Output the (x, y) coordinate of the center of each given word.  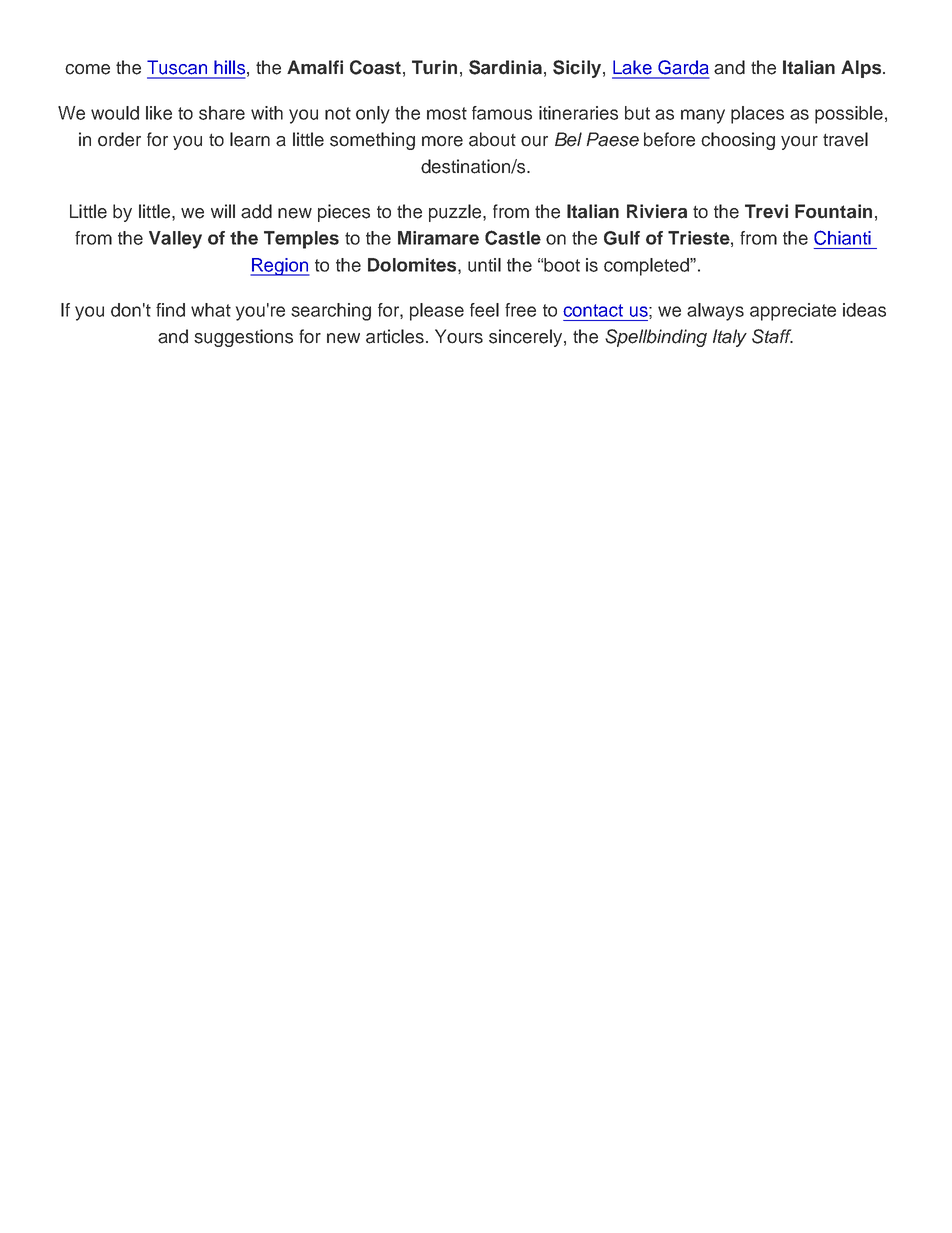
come (87, 69)
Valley (175, 240)
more (442, 141)
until (484, 265)
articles (395, 336)
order (119, 139)
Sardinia (505, 67)
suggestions (243, 338)
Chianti (842, 237)
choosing (738, 141)
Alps (861, 69)
